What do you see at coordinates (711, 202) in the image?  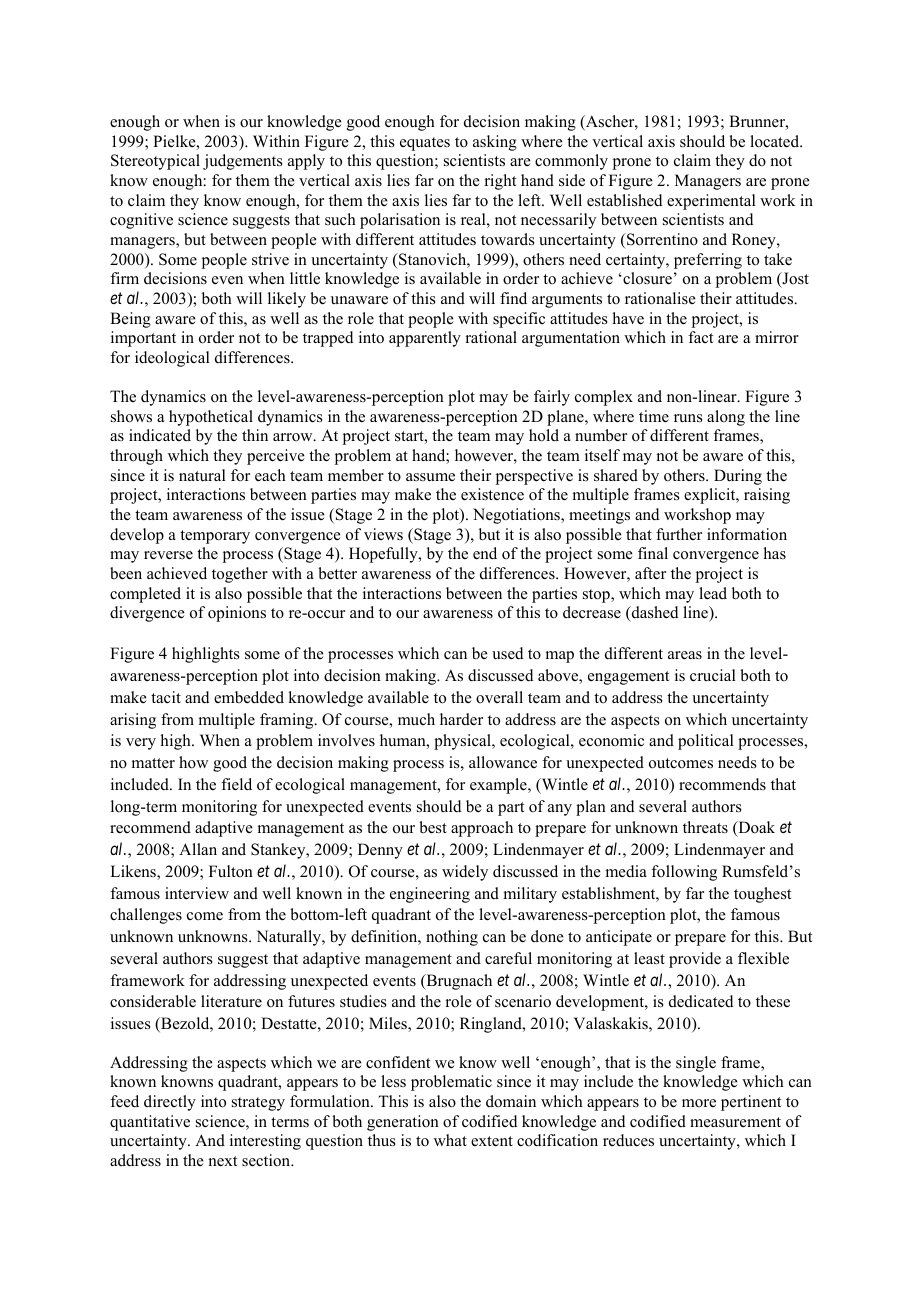 I see `experimental` at bounding box center [711, 202].
